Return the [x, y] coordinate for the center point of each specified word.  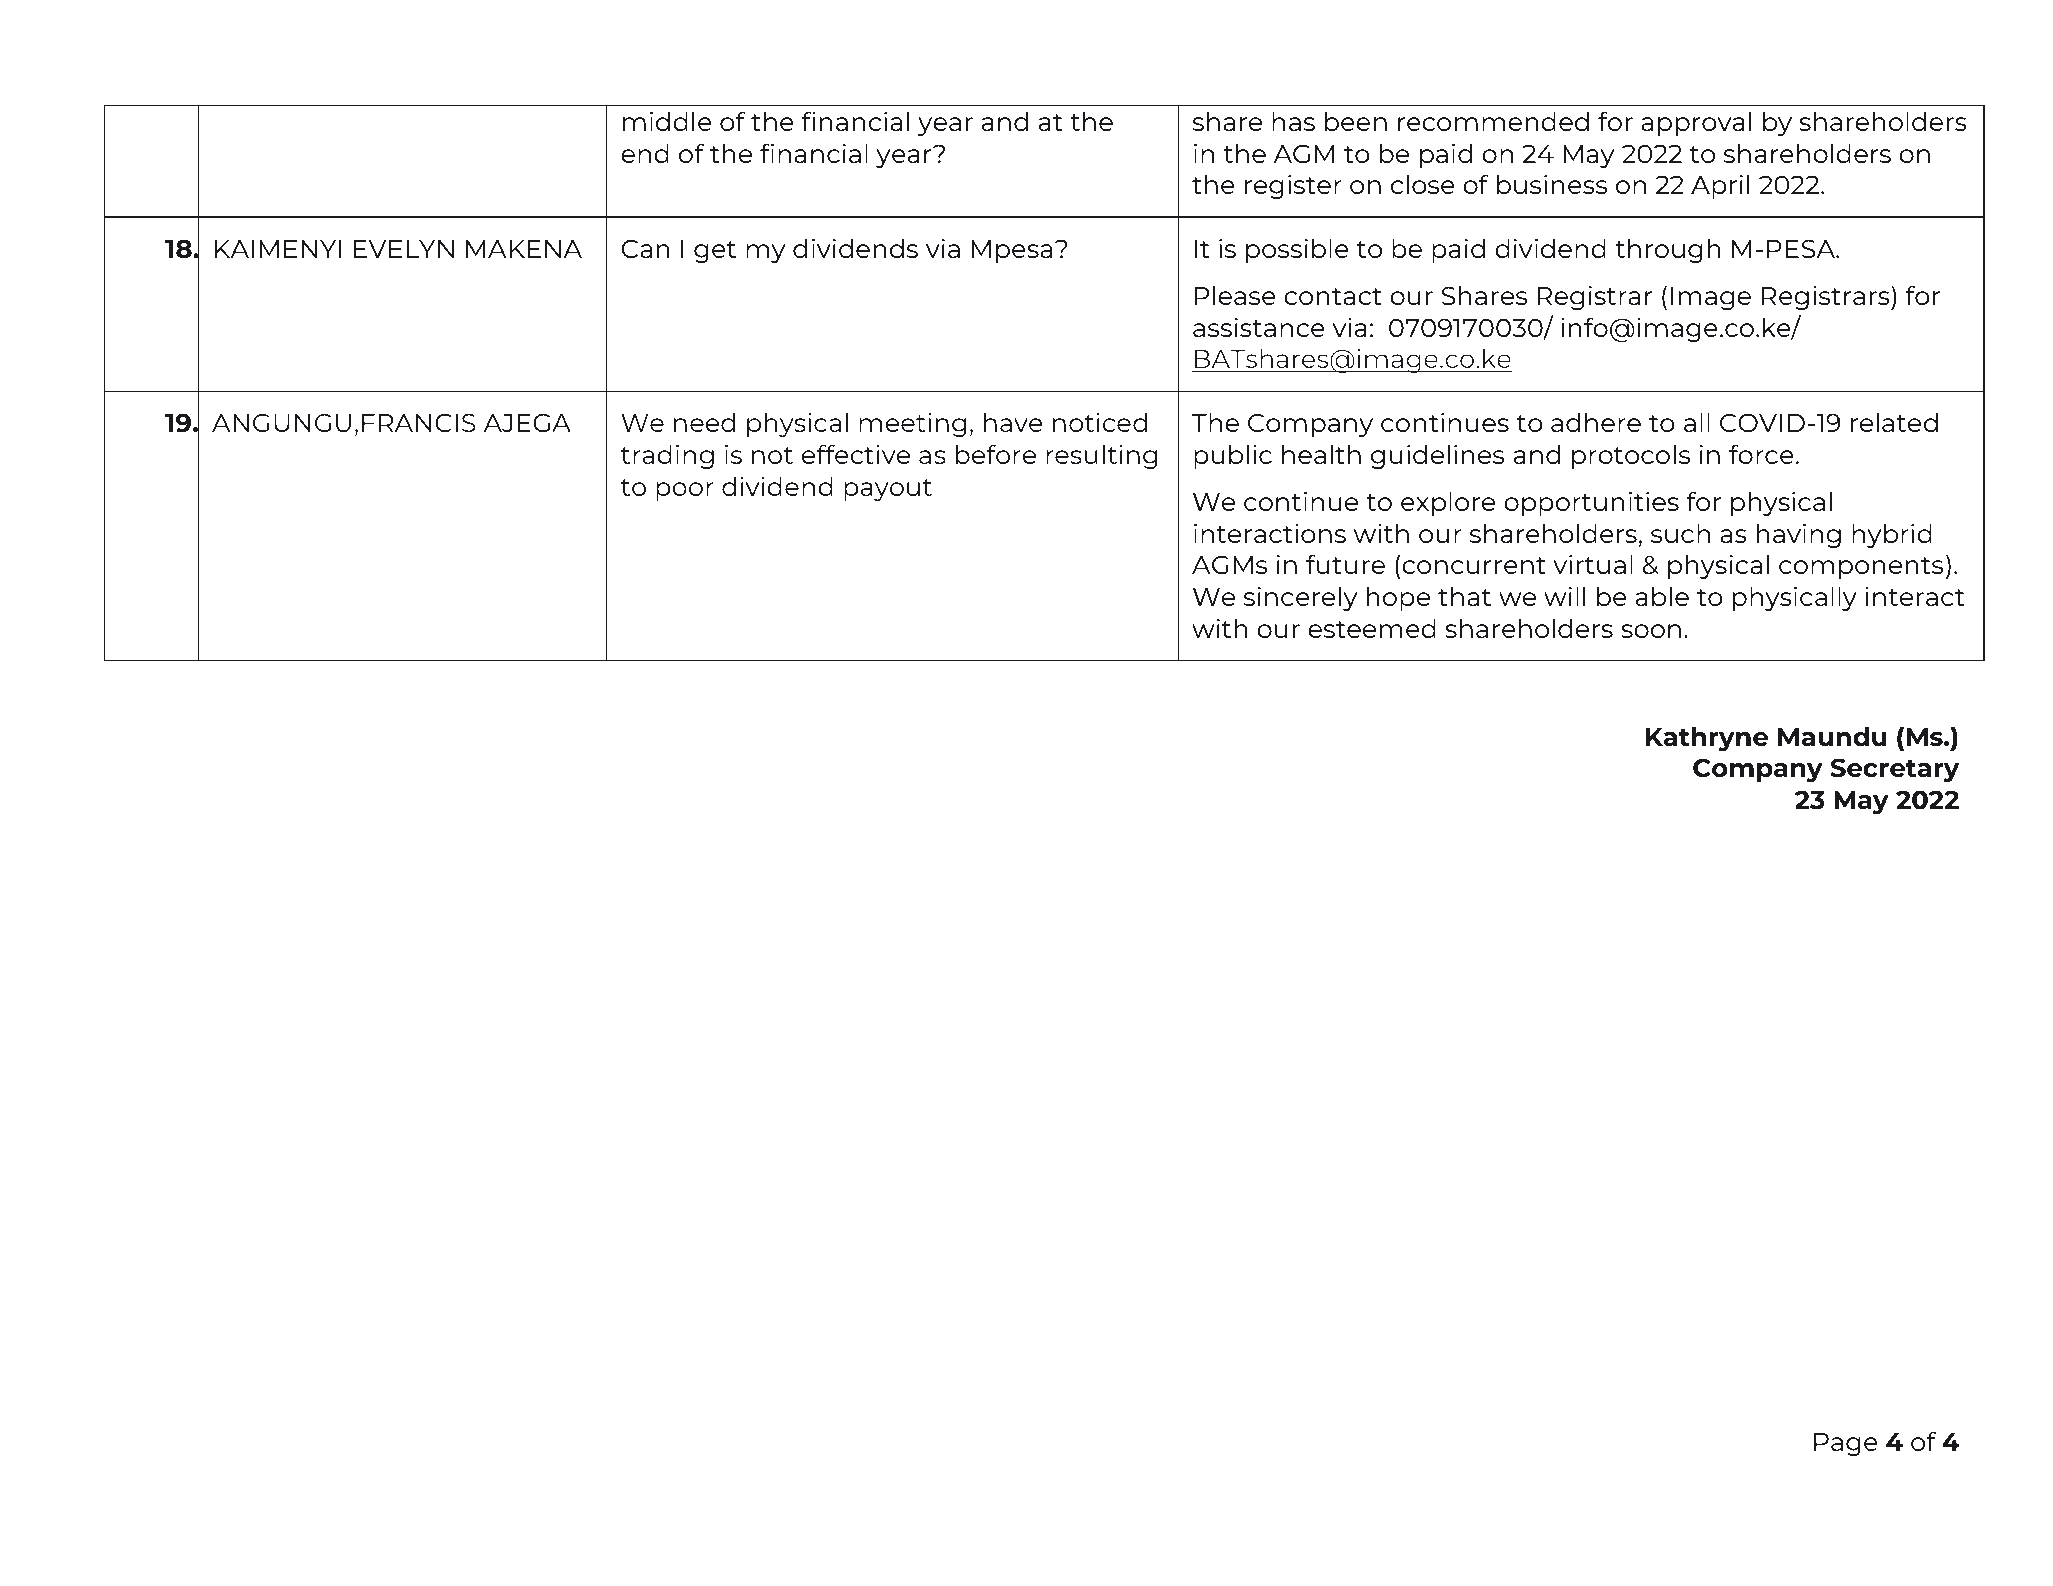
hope [1398, 599]
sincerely [1301, 599]
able [1662, 596]
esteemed [1372, 628]
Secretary [1895, 770]
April [1720, 187]
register [1293, 187]
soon [1651, 631]
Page [1846, 1444]
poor [685, 491]
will [1564, 596]
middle [667, 121]
